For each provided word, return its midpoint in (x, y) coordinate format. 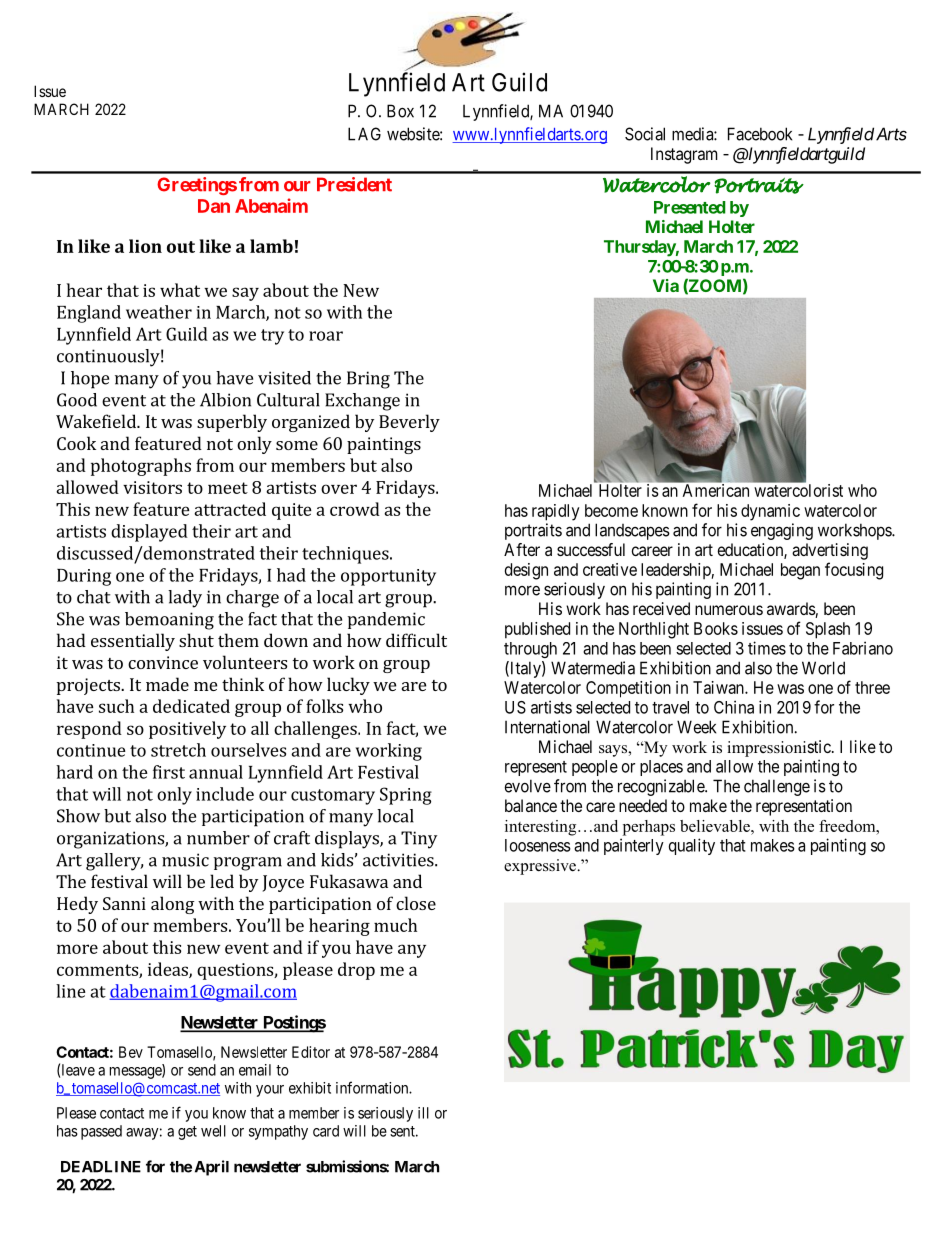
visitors (152, 487)
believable (716, 826)
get (187, 1133)
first (169, 772)
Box (400, 111)
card (326, 1131)
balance (531, 805)
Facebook (760, 134)
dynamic (770, 512)
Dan (214, 206)
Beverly (409, 423)
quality (692, 846)
